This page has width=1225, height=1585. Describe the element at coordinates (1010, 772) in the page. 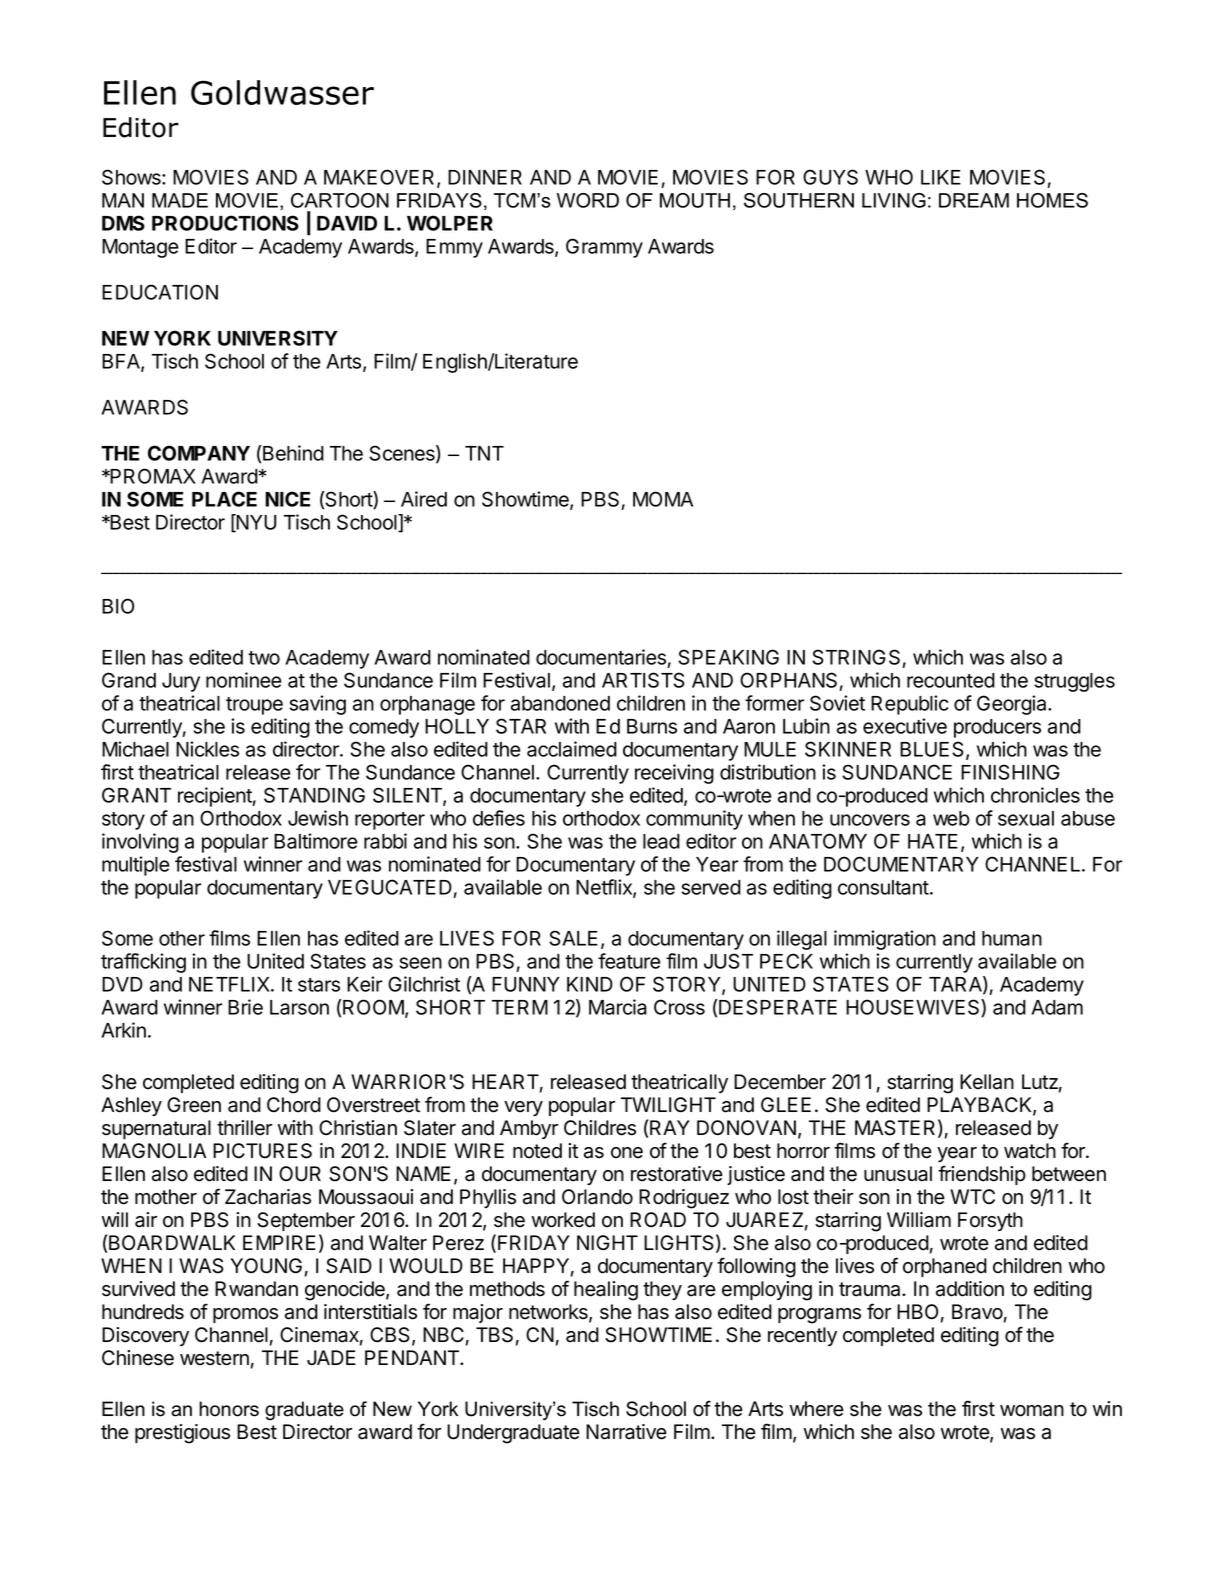

I see `FINISHING` at that location.
